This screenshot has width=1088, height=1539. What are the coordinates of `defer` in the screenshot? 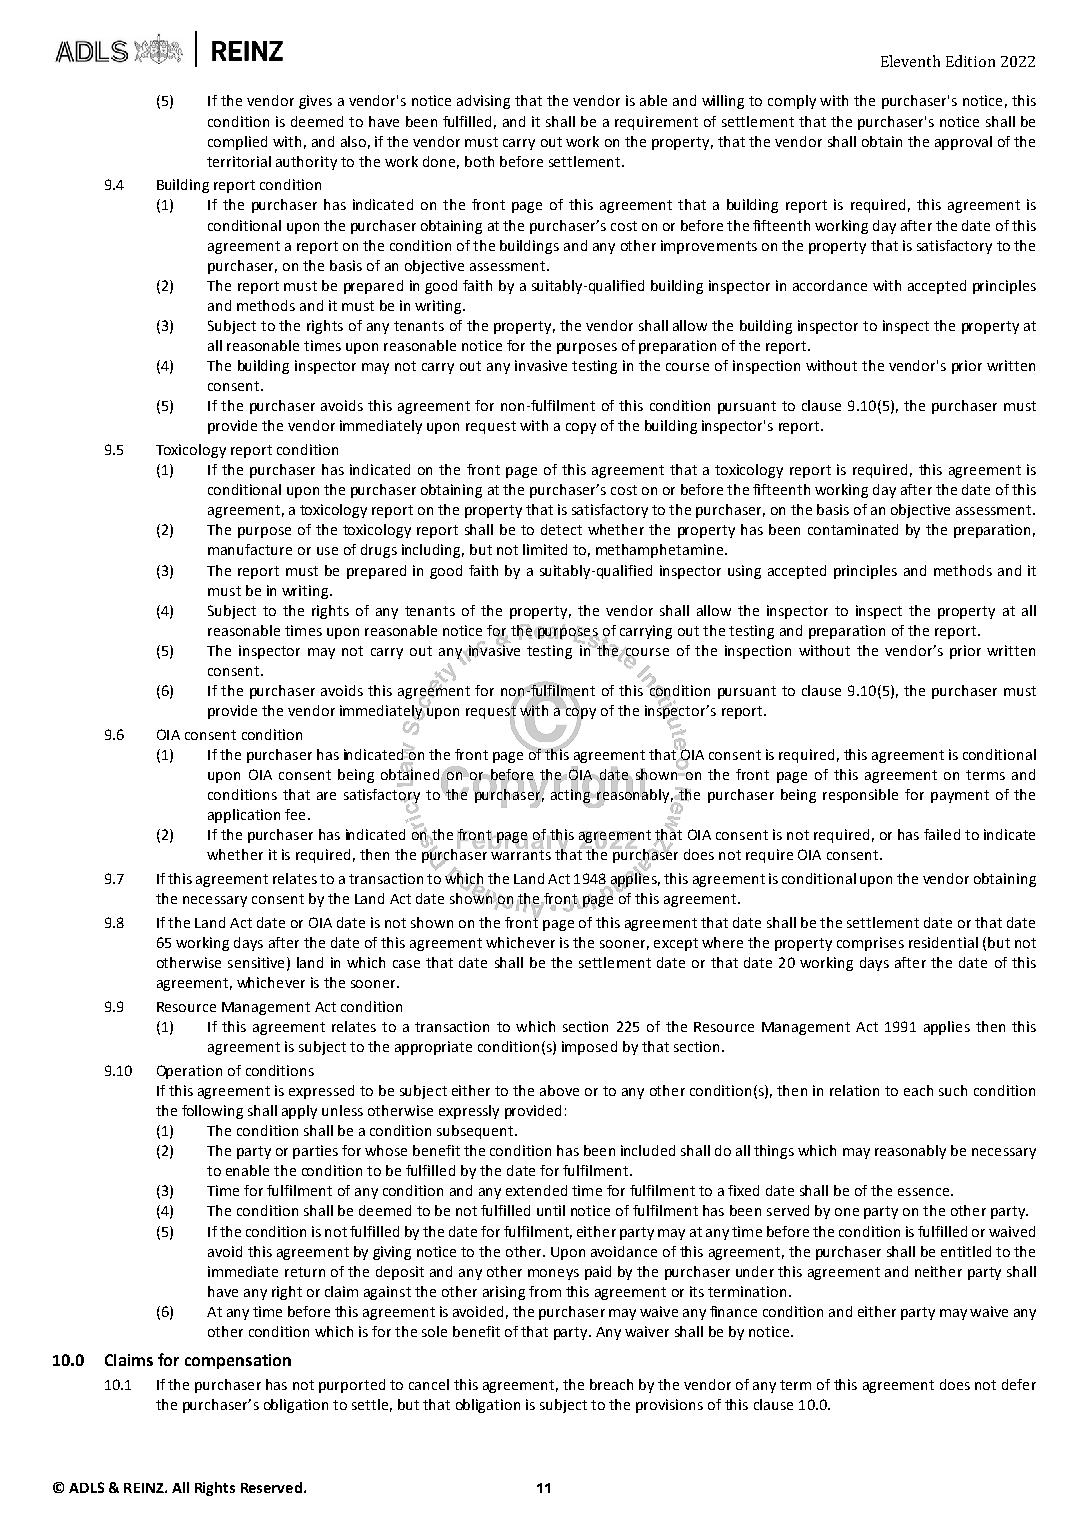 It's located at (1019, 1384).
